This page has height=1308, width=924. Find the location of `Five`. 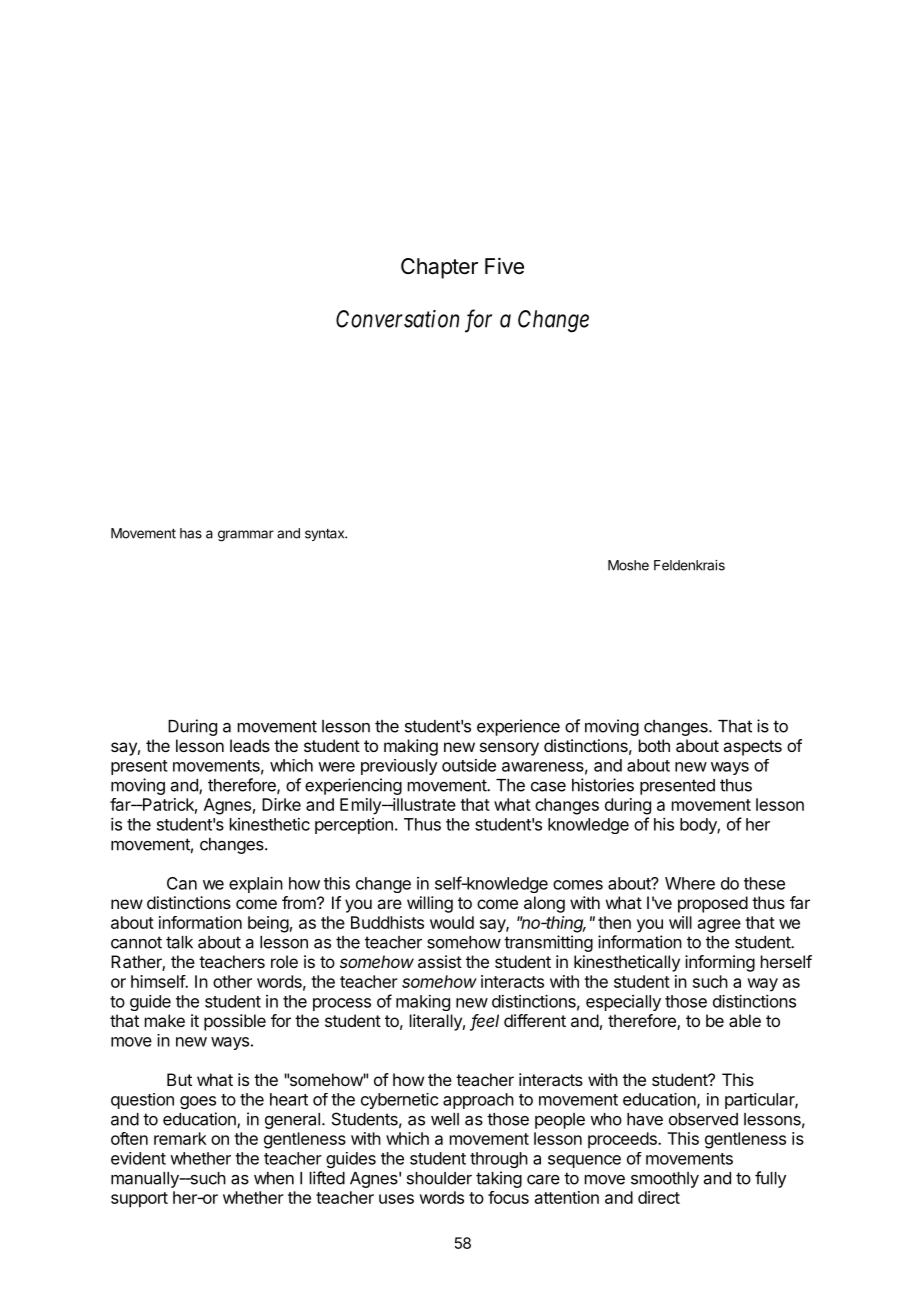

Five is located at coordinates (504, 266).
